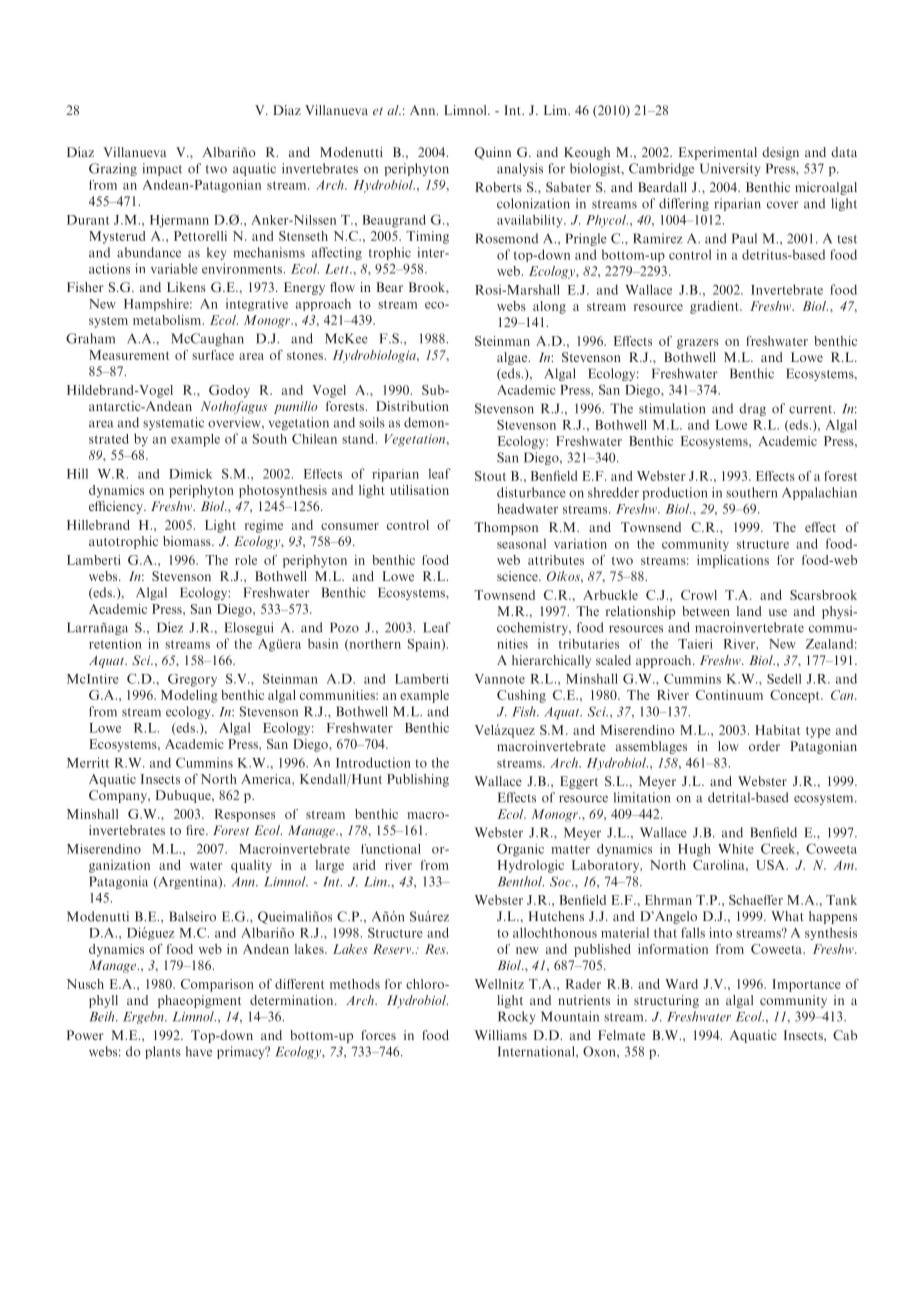 This screenshot has width=924, height=1308. What do you see at coordinates (163, 1052) in the screenshot?
I see `plants` at bounding box center [163, 1052].
